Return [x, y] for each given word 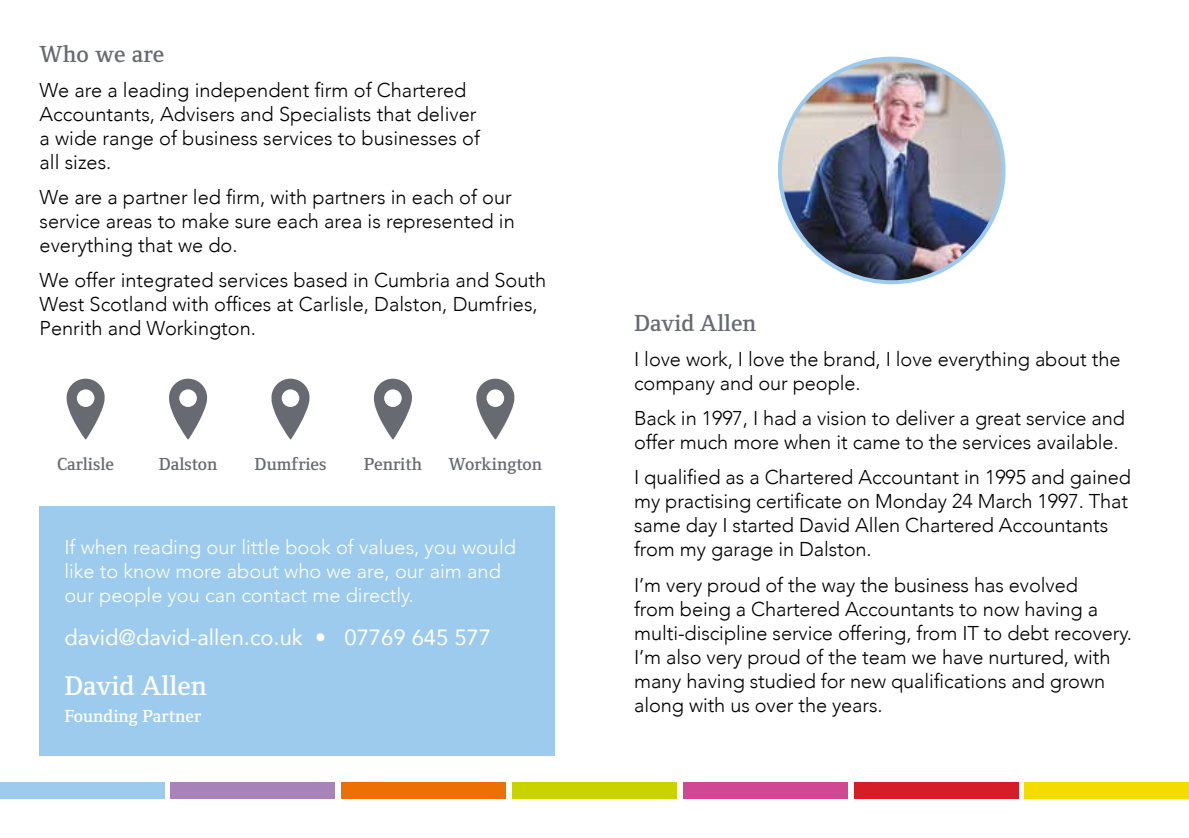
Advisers [197, 114]
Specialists [325, 116]
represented [440, 223]
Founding [101, 718]
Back [656, 418]
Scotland [128, 304]
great [998, 421]
